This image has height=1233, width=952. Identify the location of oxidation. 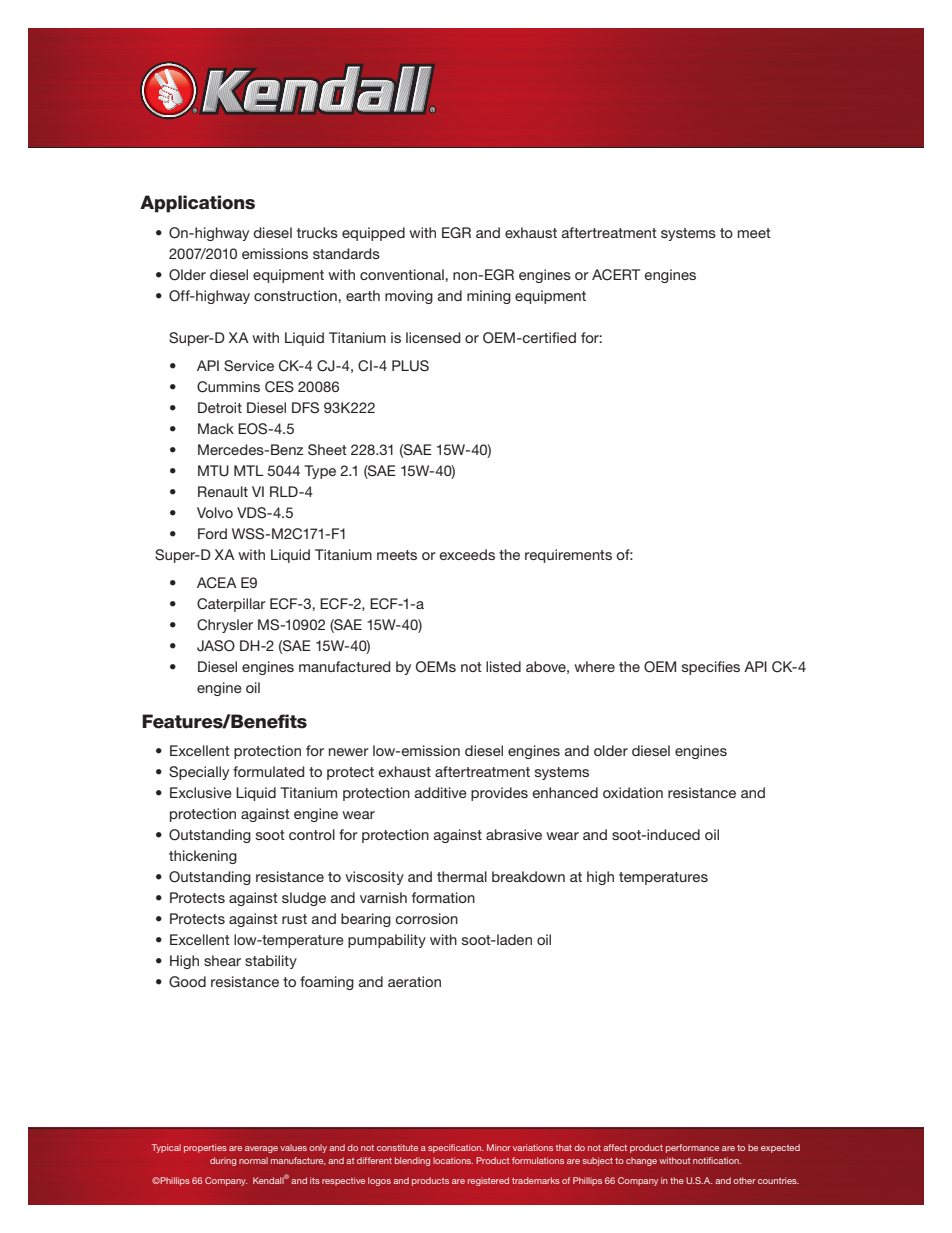
(633, 792).
